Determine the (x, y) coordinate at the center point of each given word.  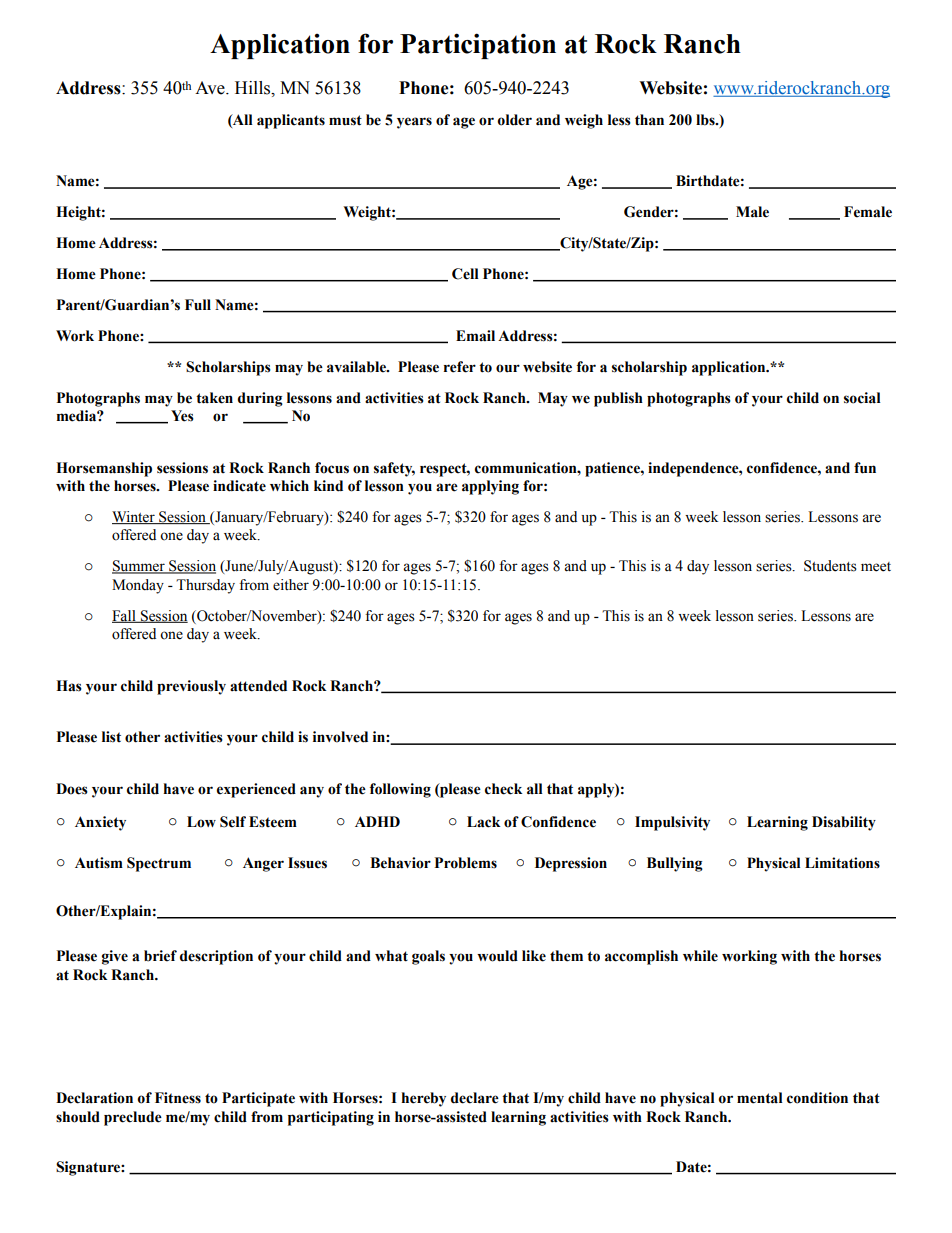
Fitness (178, 1098)
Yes (182, 416)
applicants (291, 121)
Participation (478, 46)
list (111, 737)
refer (460, 367)
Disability (844, 823)
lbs (706, 120)
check (504, 789)
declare (475, 1098)
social (862, 398)
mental (760, 1098)
